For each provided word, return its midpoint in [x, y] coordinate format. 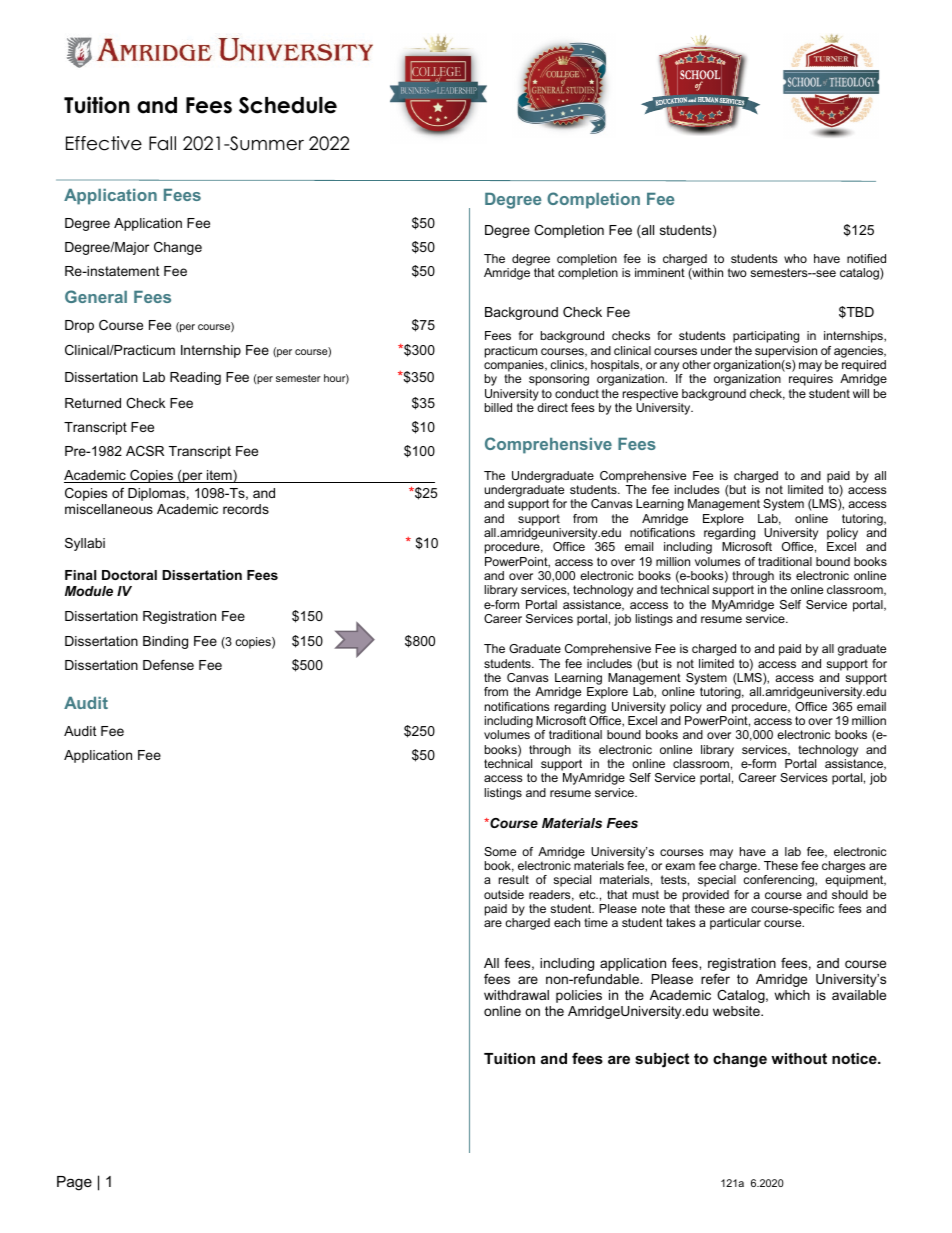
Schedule [288, 105]
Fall [162, 143]
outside [504, 894]
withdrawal [516, 995]
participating [766, 337]
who [795, 258]
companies [515, 366]
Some [500, 851]
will [861, 393]
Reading [195, 378]
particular [735, 924]
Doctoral [129, 575]
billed [498, 407]
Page [74, 1183]
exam [680, 866]
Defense [168, 665]
